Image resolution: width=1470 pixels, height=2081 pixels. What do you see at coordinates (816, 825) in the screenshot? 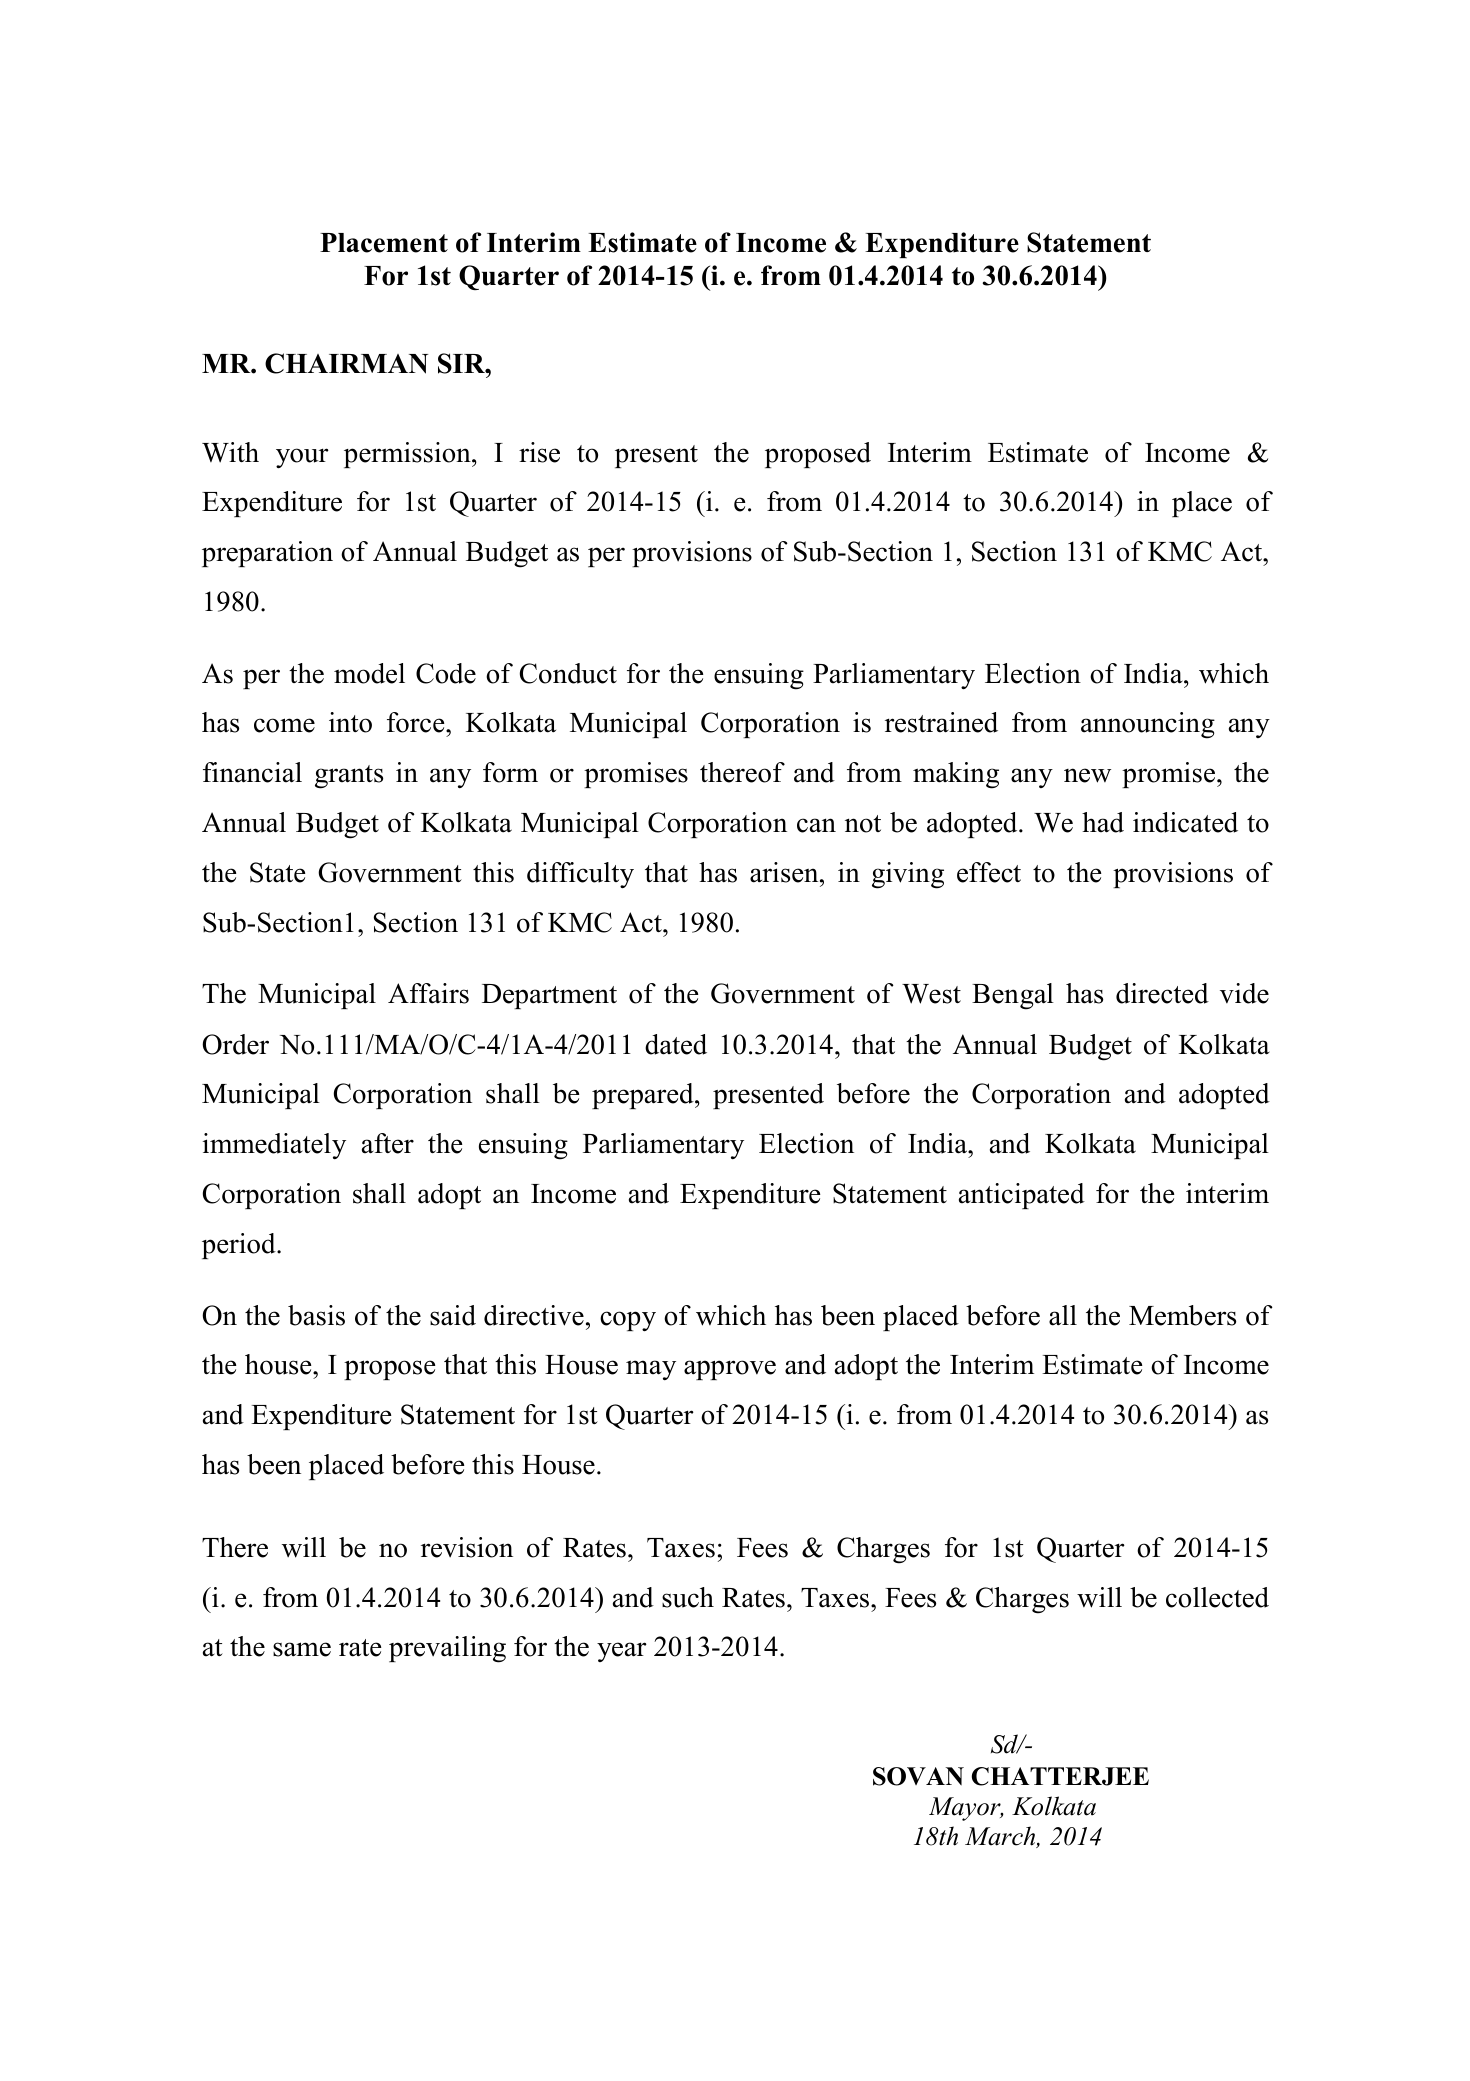
I see `can` at bounding box center [816, 825].
